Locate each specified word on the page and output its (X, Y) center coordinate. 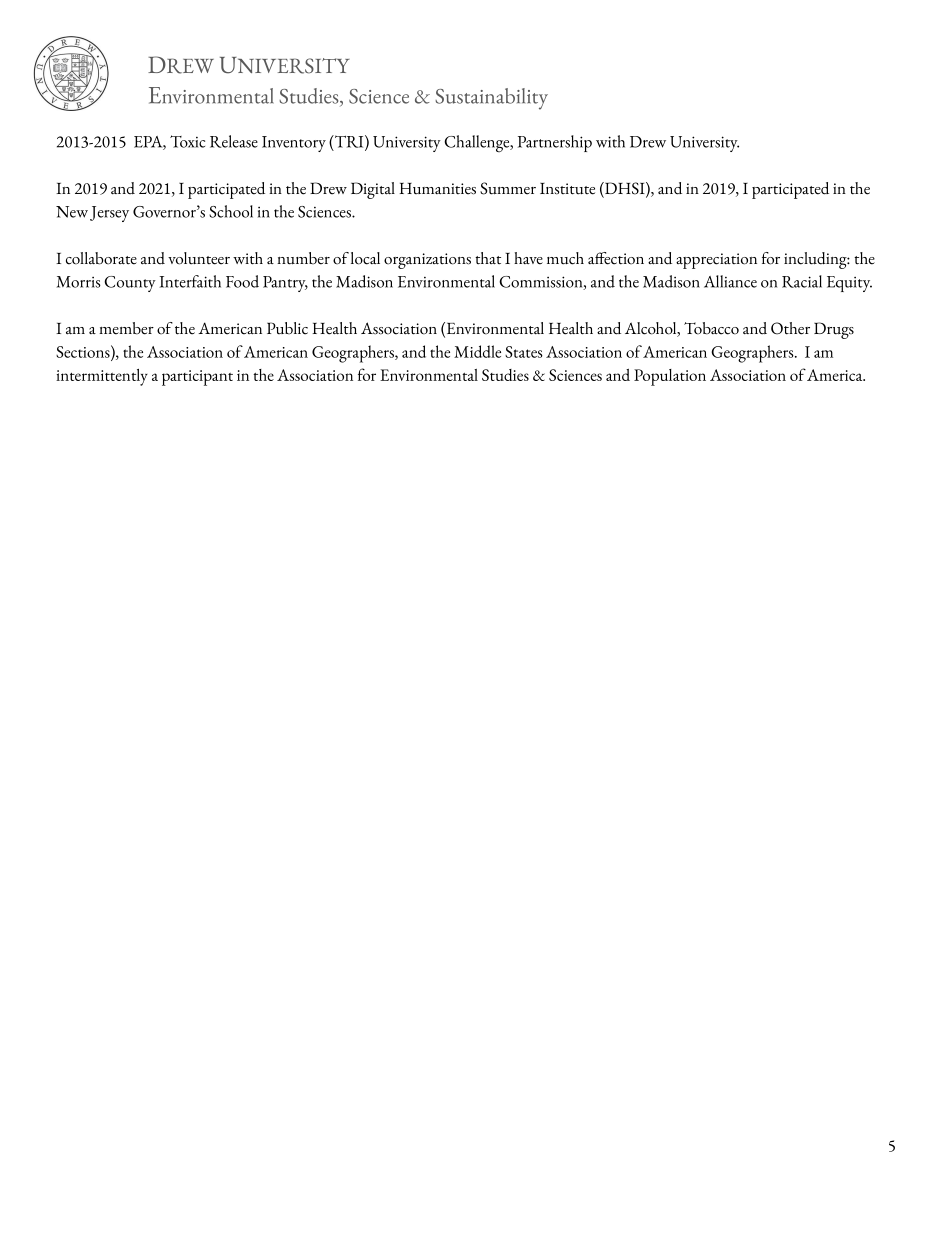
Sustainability (491, 99)
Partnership (555, 143)
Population (670, 377)
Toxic (187, 141)
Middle (477, 351)
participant (197, 378)
